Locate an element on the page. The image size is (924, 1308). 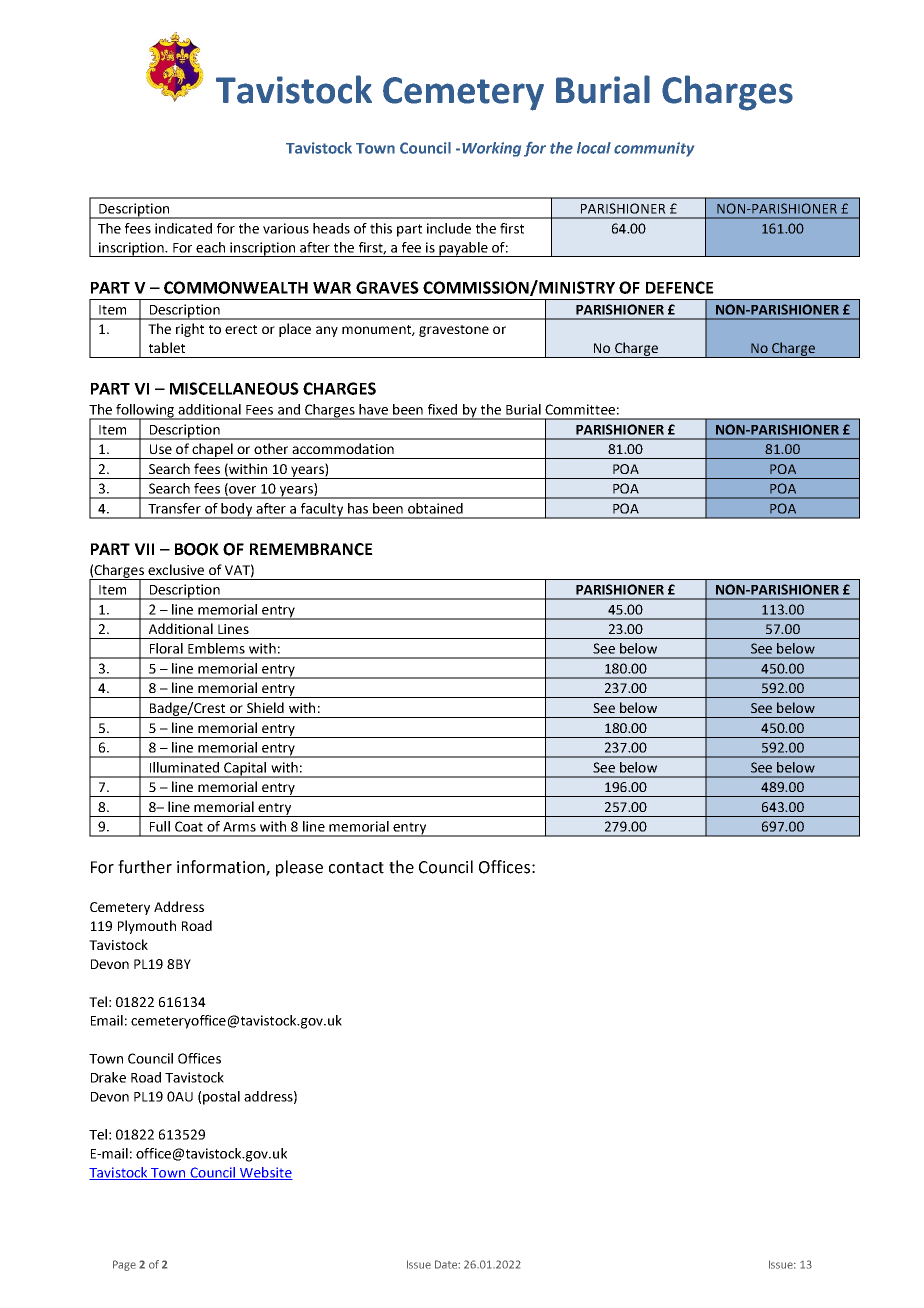
local is located at coordinates (594, 148).
